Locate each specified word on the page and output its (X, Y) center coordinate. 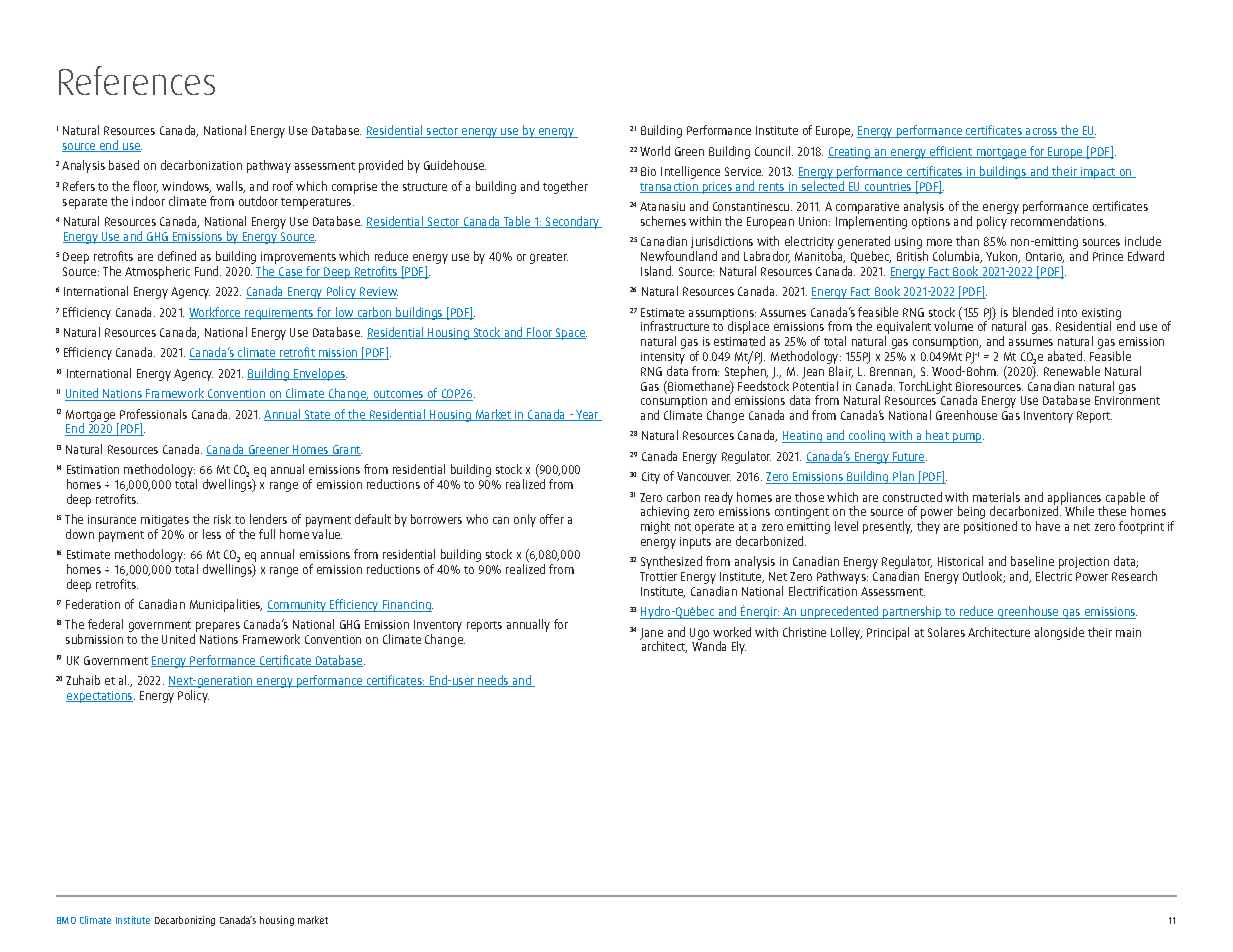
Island (657, 271)
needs (493, 681)
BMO (66, 920)
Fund (208, 271)
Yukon (1003, 257)
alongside (1059, 633)
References (137, 80)
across (1042, 133)
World (655, 151)
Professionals (153, 414)
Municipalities (226, 605)
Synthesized (671, 562)
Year (587, 415)
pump (967, 438)
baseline (1032, 561)
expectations (100, 697)
